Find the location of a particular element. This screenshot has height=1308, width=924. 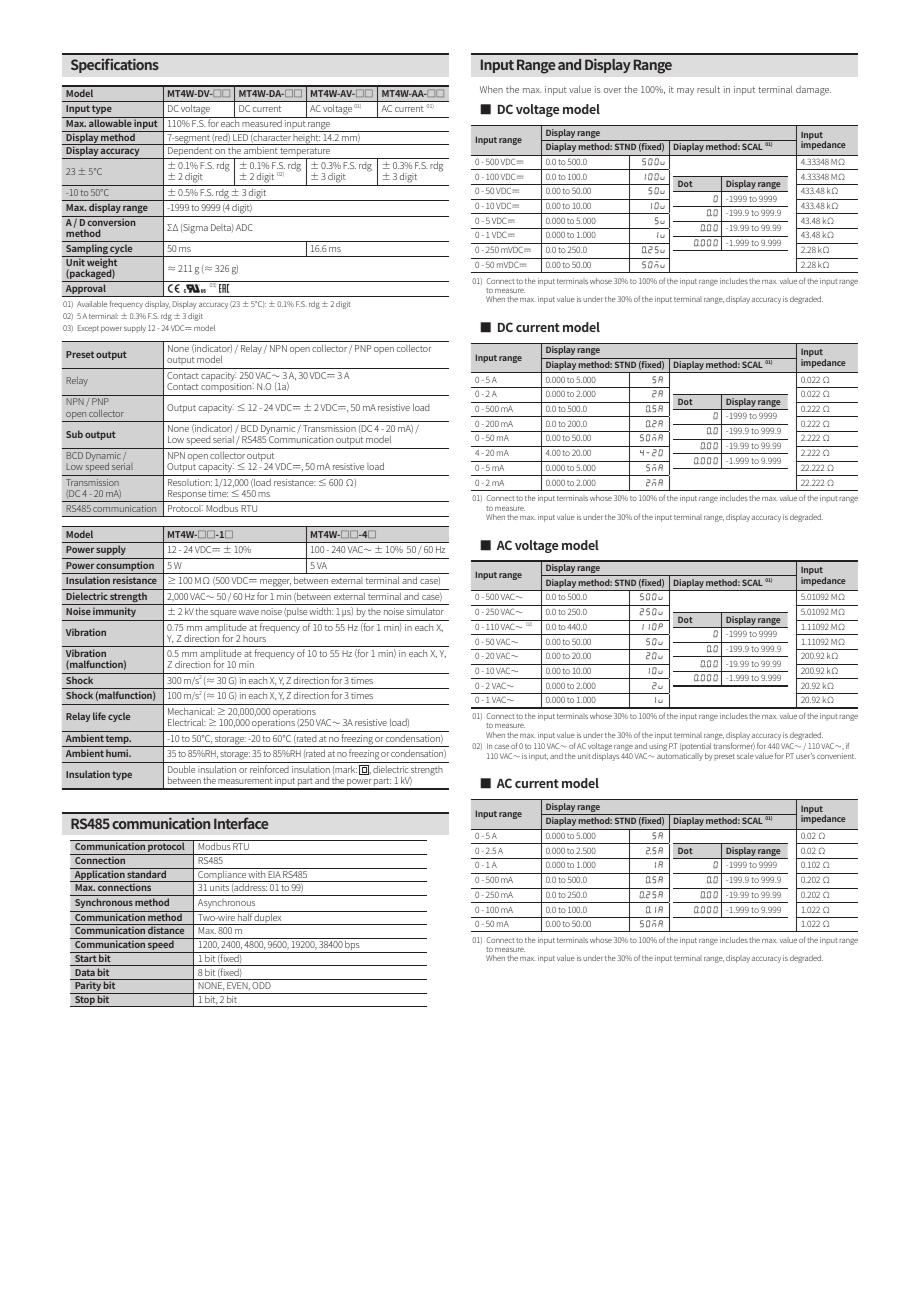

Stop is located at coordinates (85, 1001).
